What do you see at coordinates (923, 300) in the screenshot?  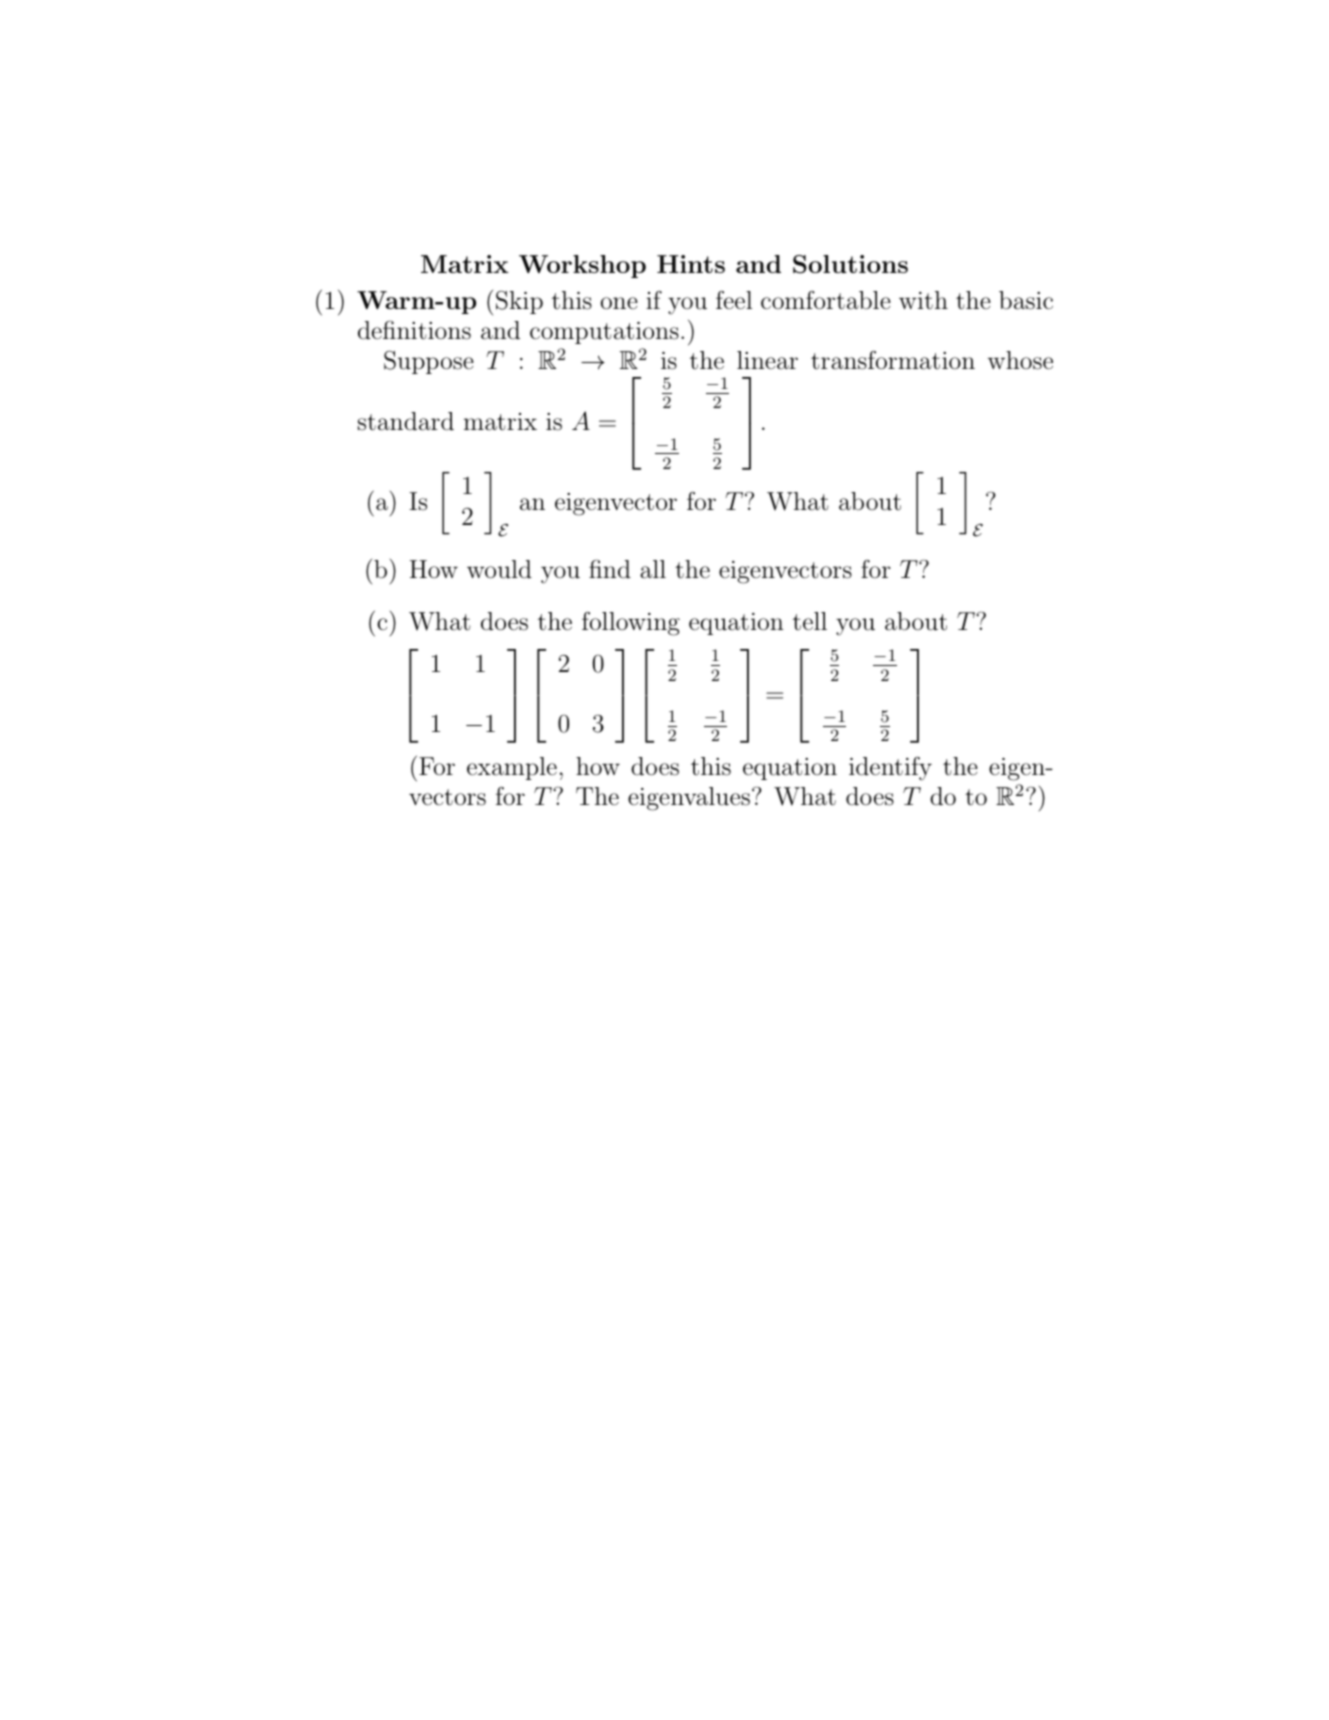 I see `with` at bounding box center [923, 300].
